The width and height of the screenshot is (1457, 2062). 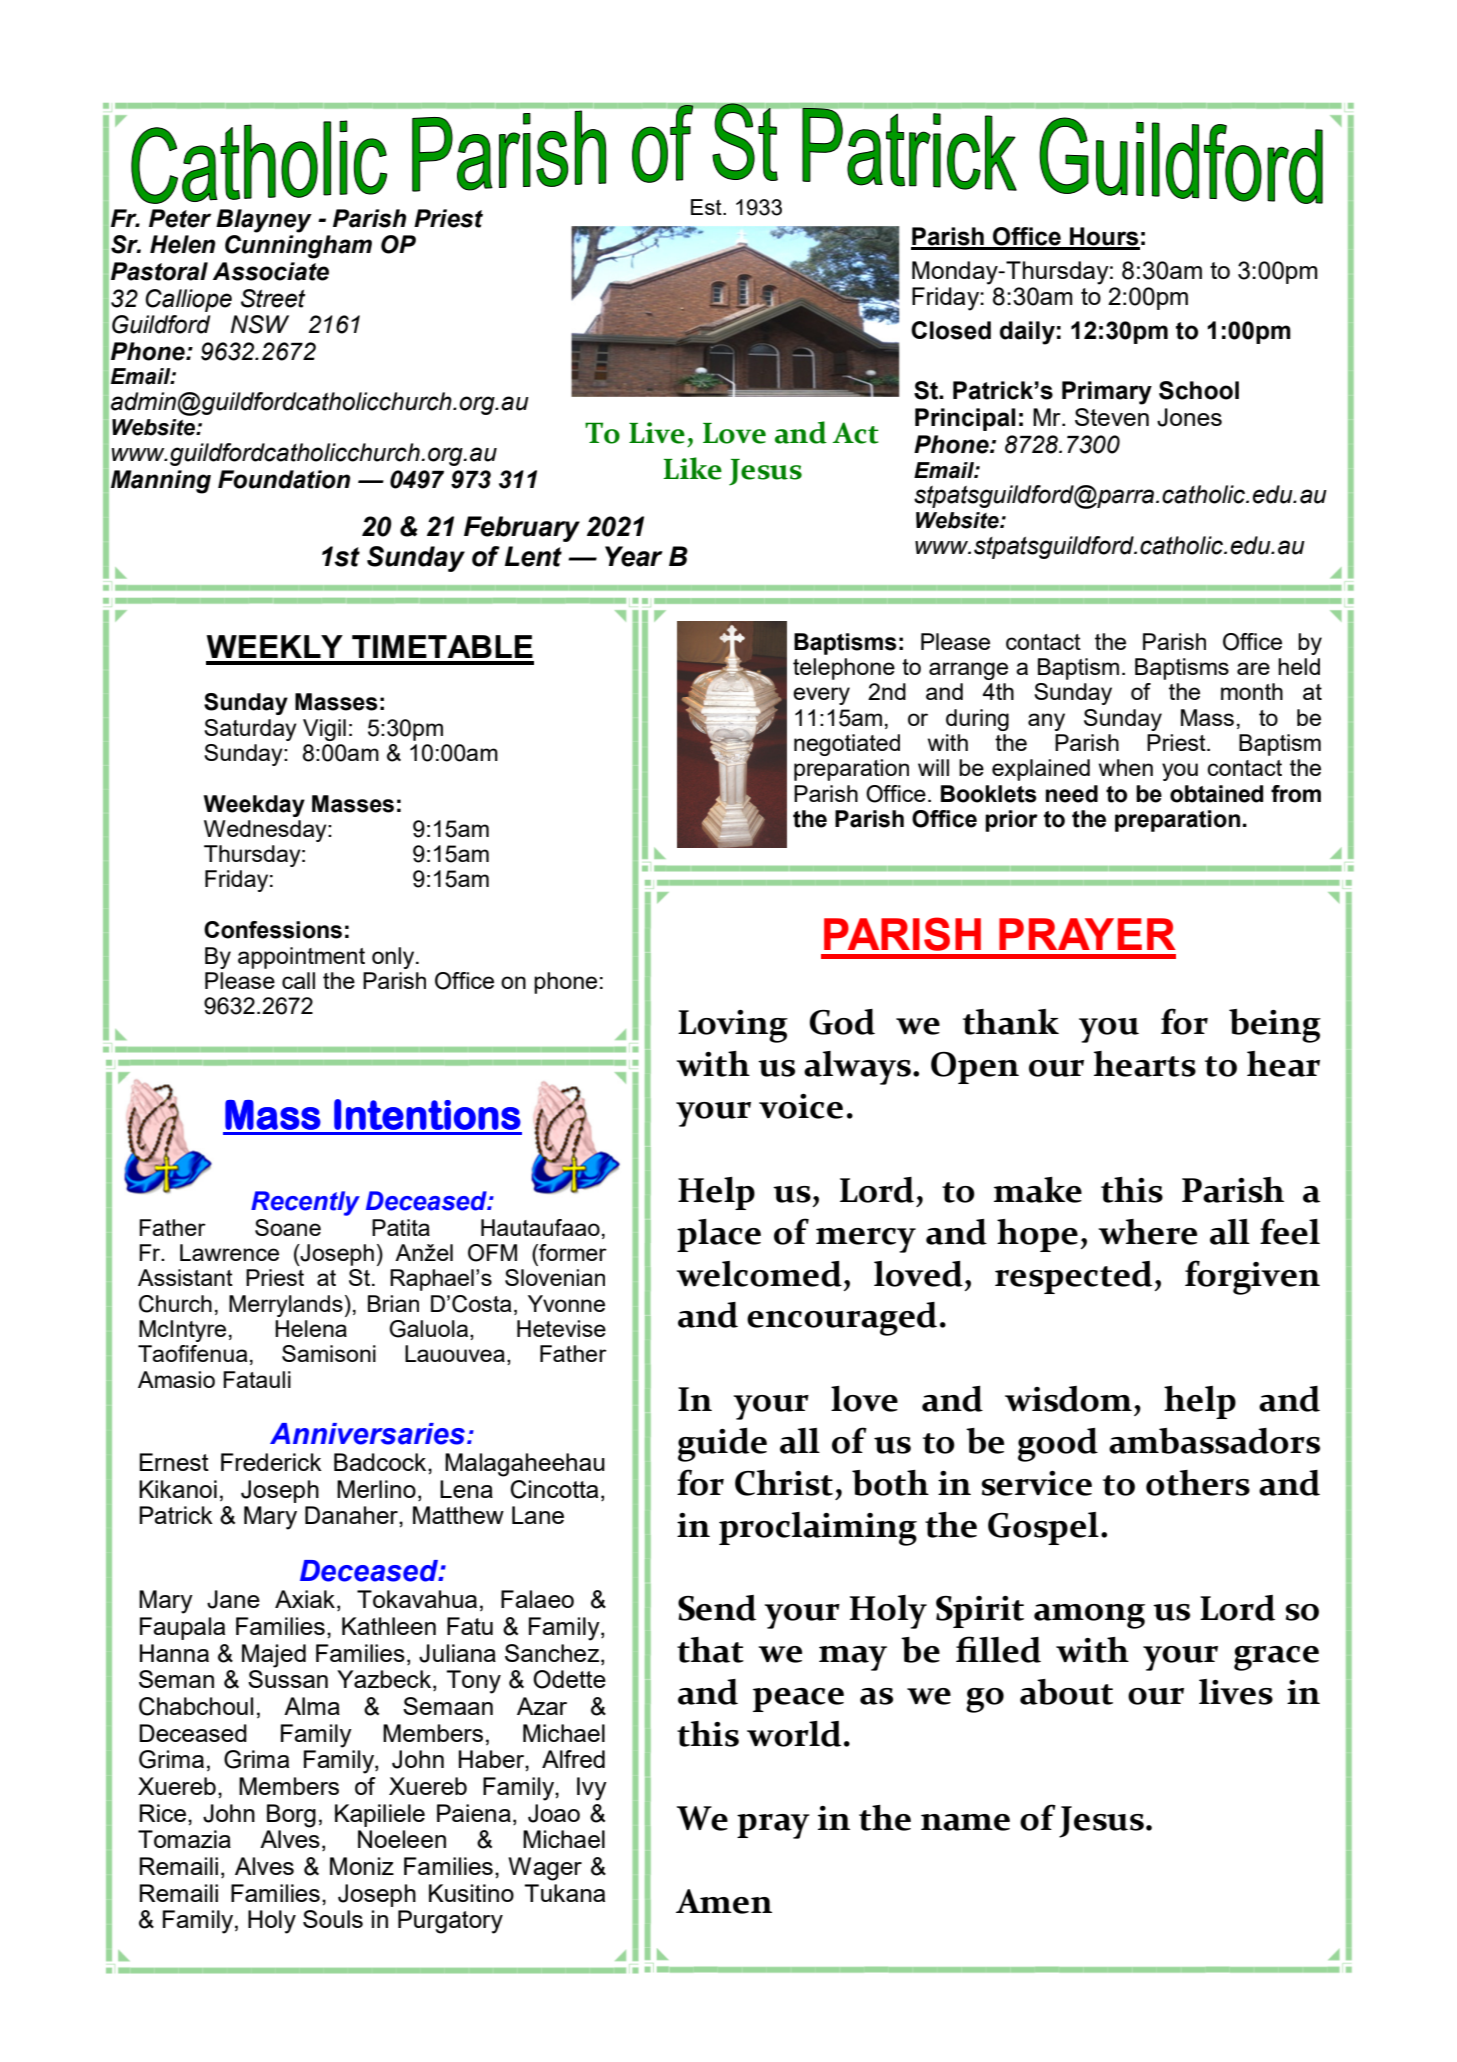 What do you see at coordinates (821, 696) in the screenshot?
I see `every` at bounding box center [821, 696].
